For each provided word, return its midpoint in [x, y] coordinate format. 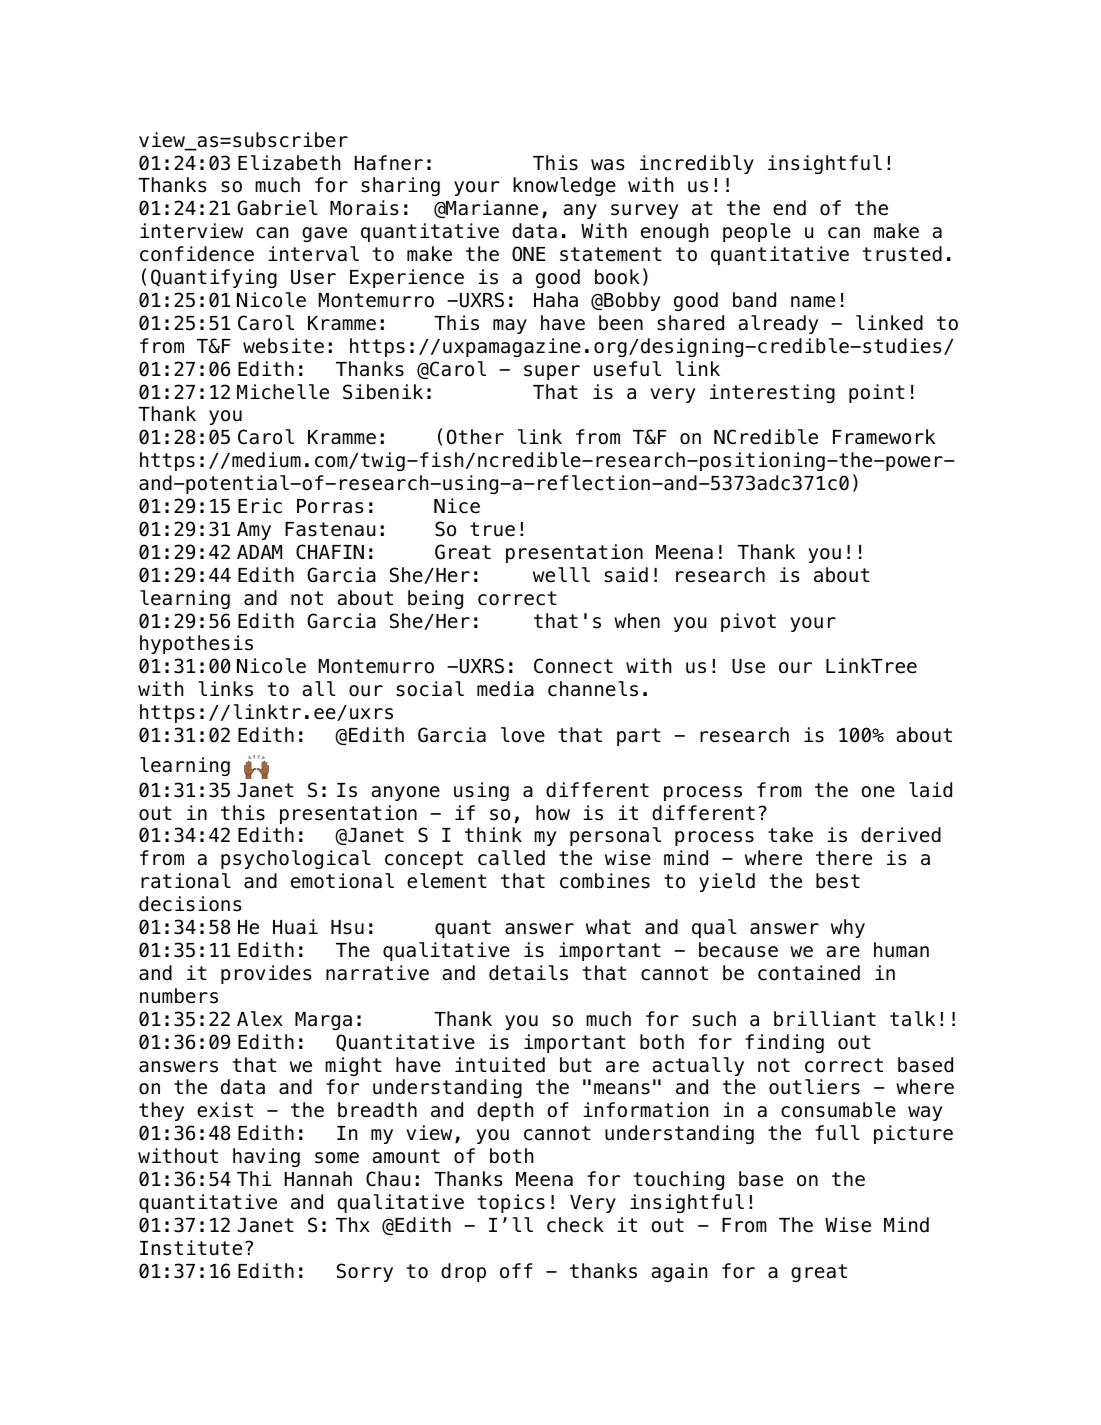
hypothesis [196, 644]
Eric [260, 506]
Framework [884, 437]
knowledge [564, 186]
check [575, 1225]
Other [475, 437]
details [528, 973]
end [789, 208]
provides [266, 974]
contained [809, 973]
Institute [191, 1248]
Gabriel [277, 208]
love [523, 735]
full [837, 1133]
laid [930, 790]
